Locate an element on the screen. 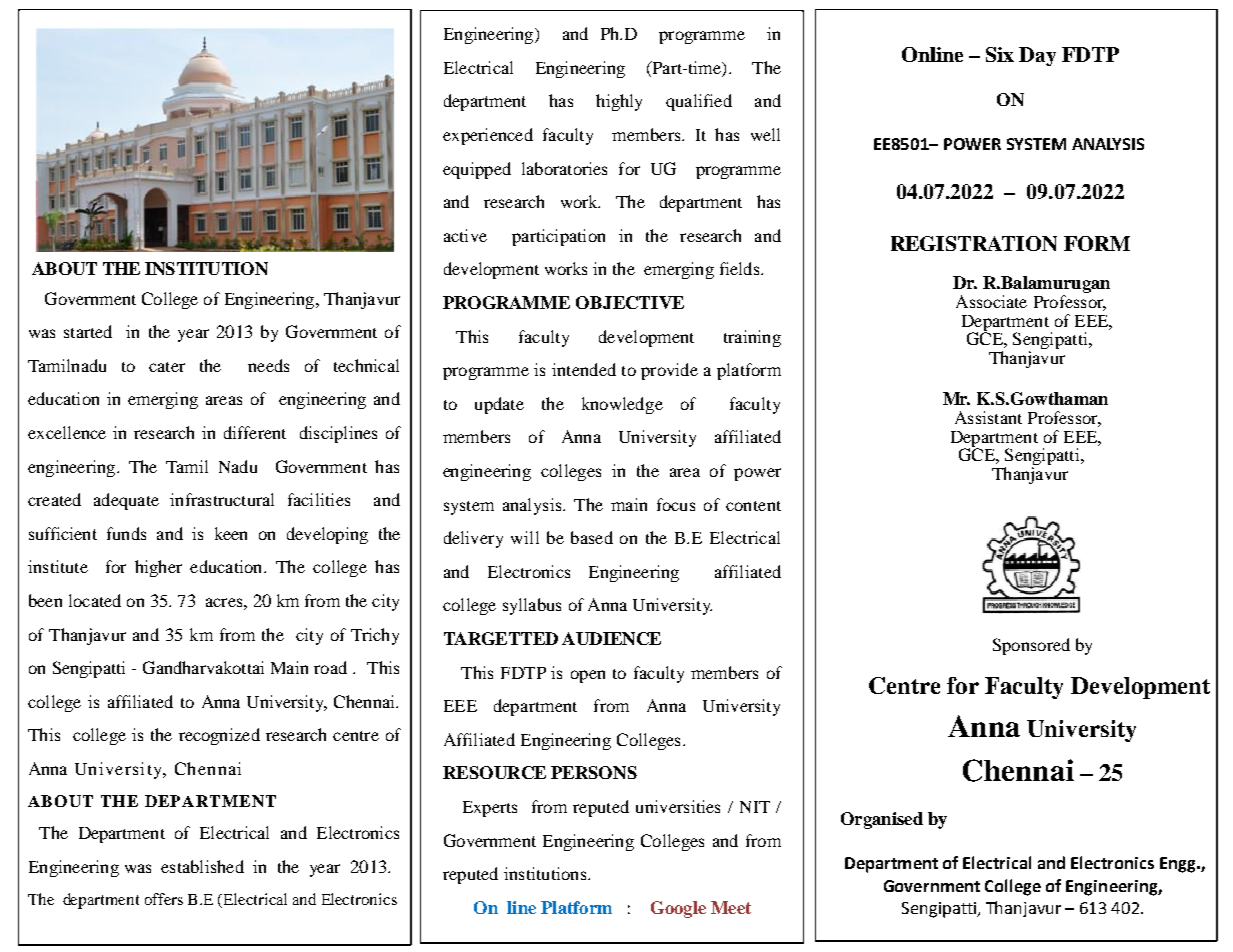 The image size is (1233, 952). update is located at coordinates (499, 405).
